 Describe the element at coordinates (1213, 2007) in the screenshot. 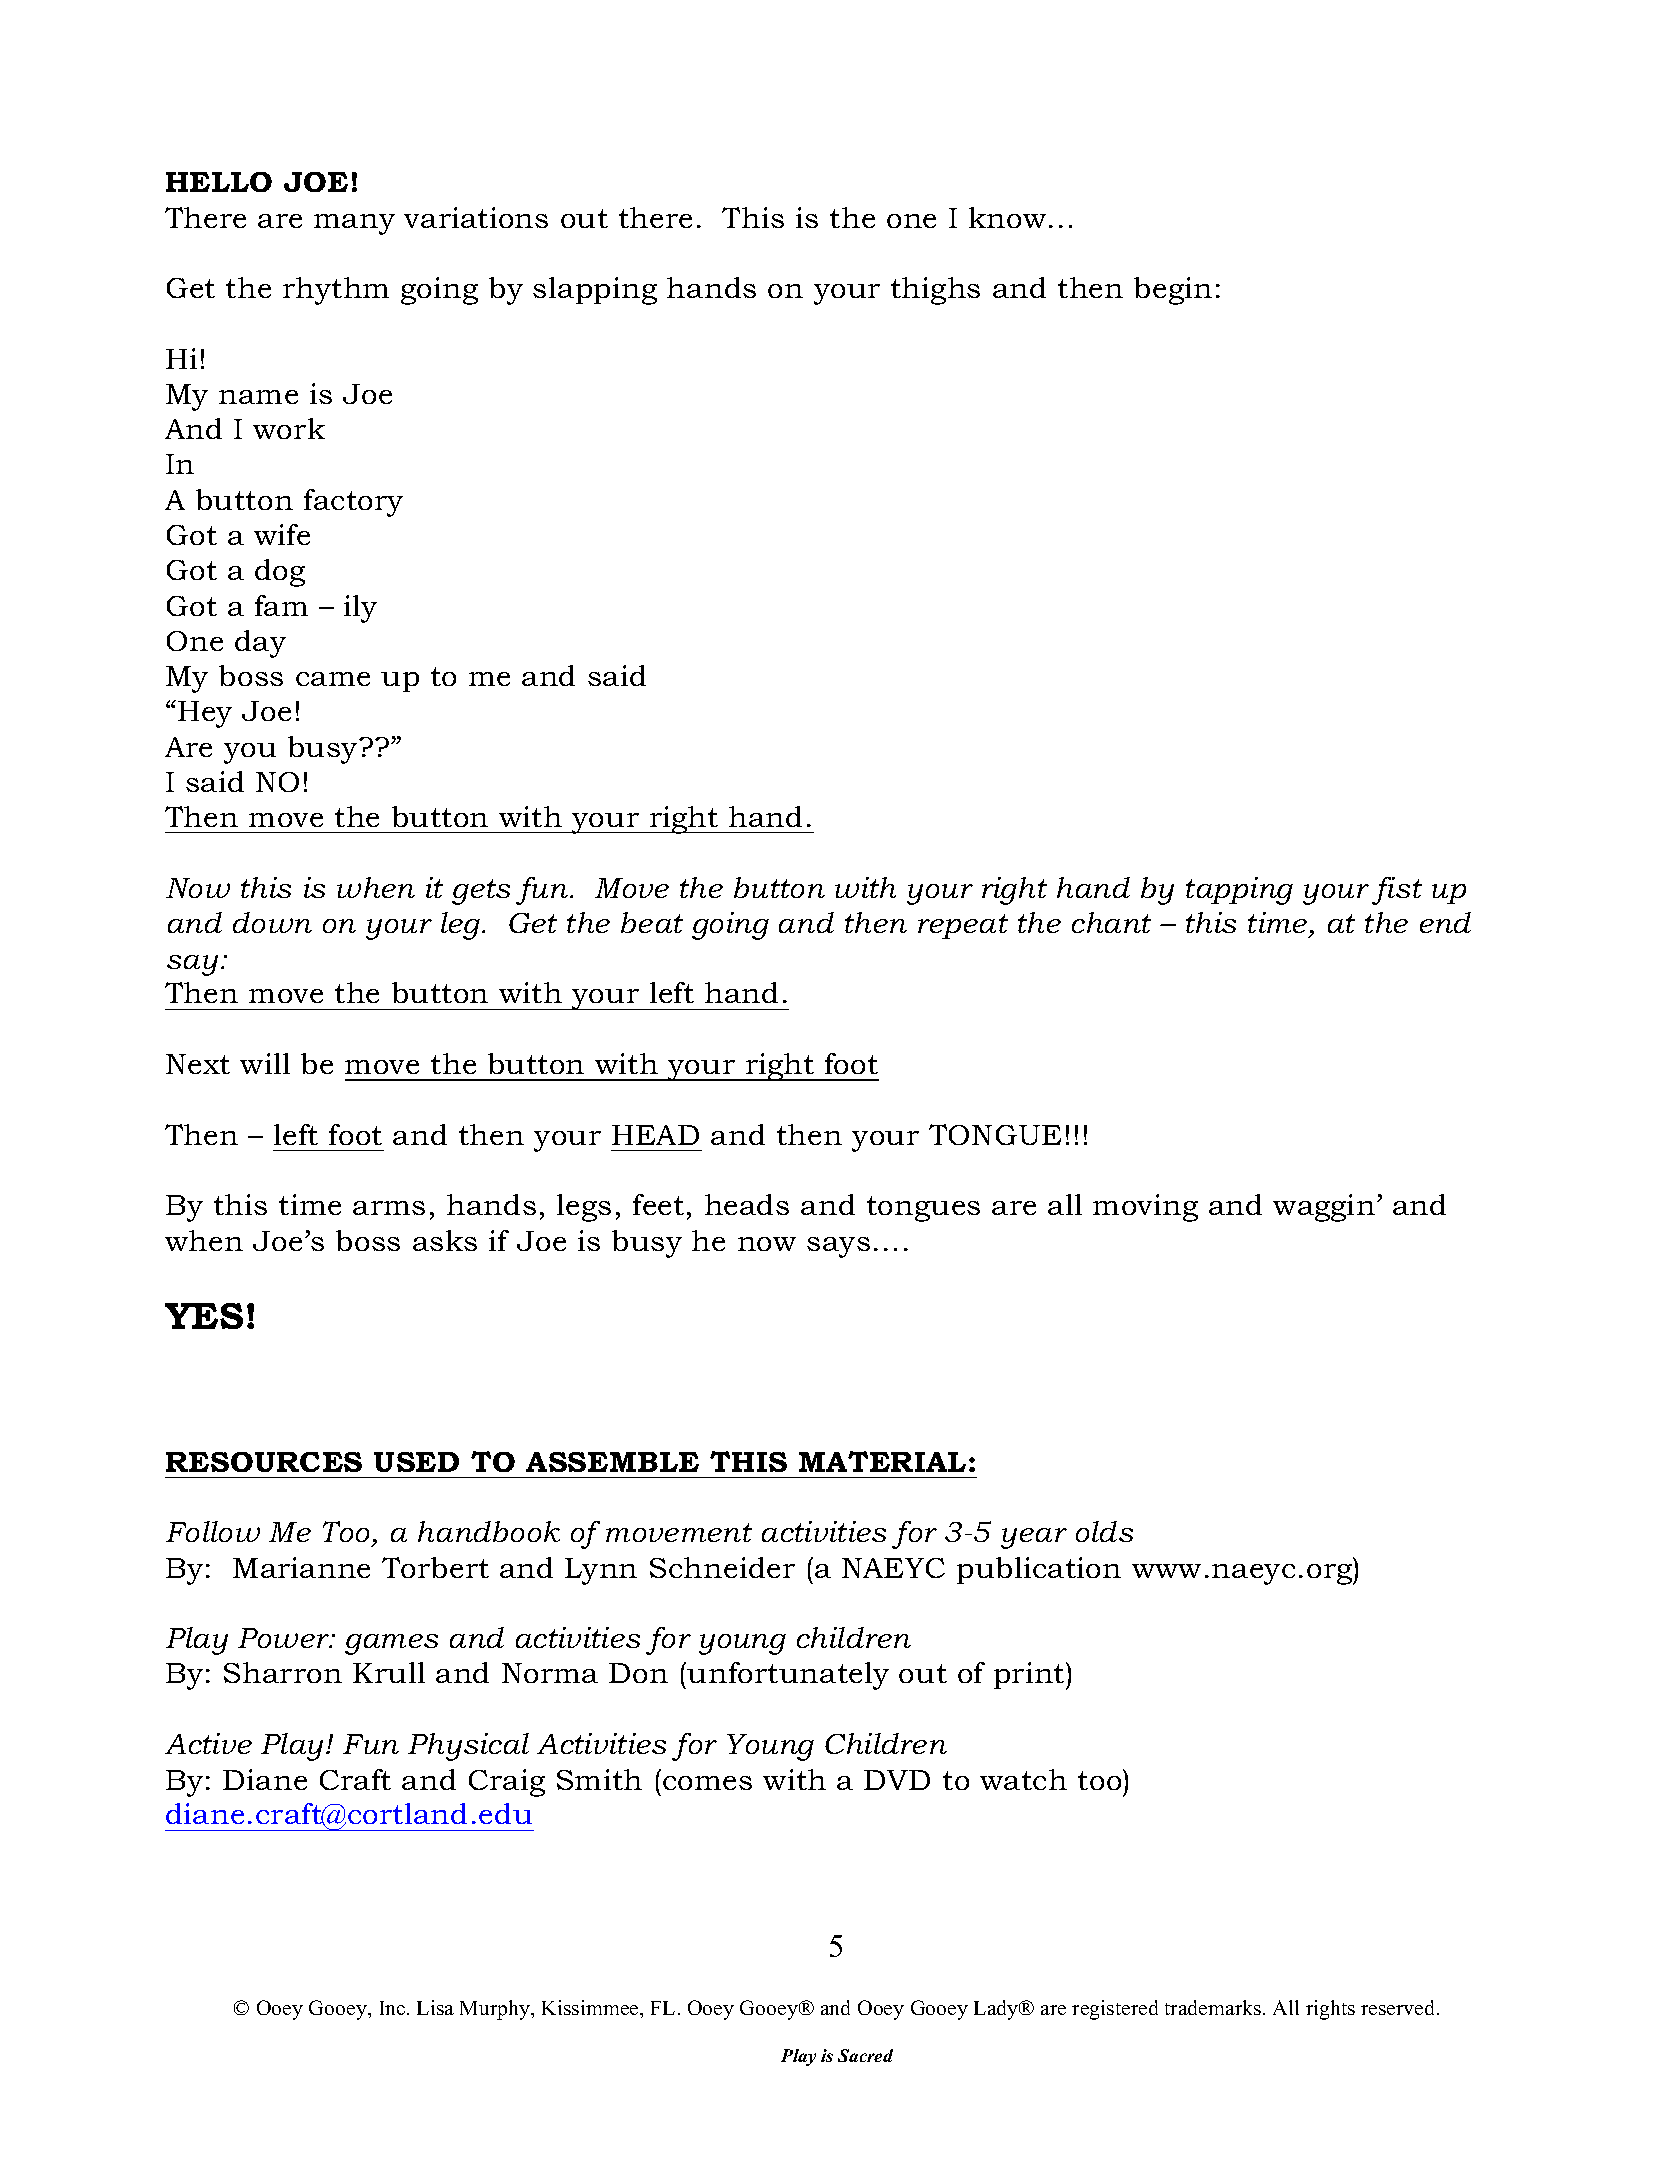

I see `trademarks` at that location.
